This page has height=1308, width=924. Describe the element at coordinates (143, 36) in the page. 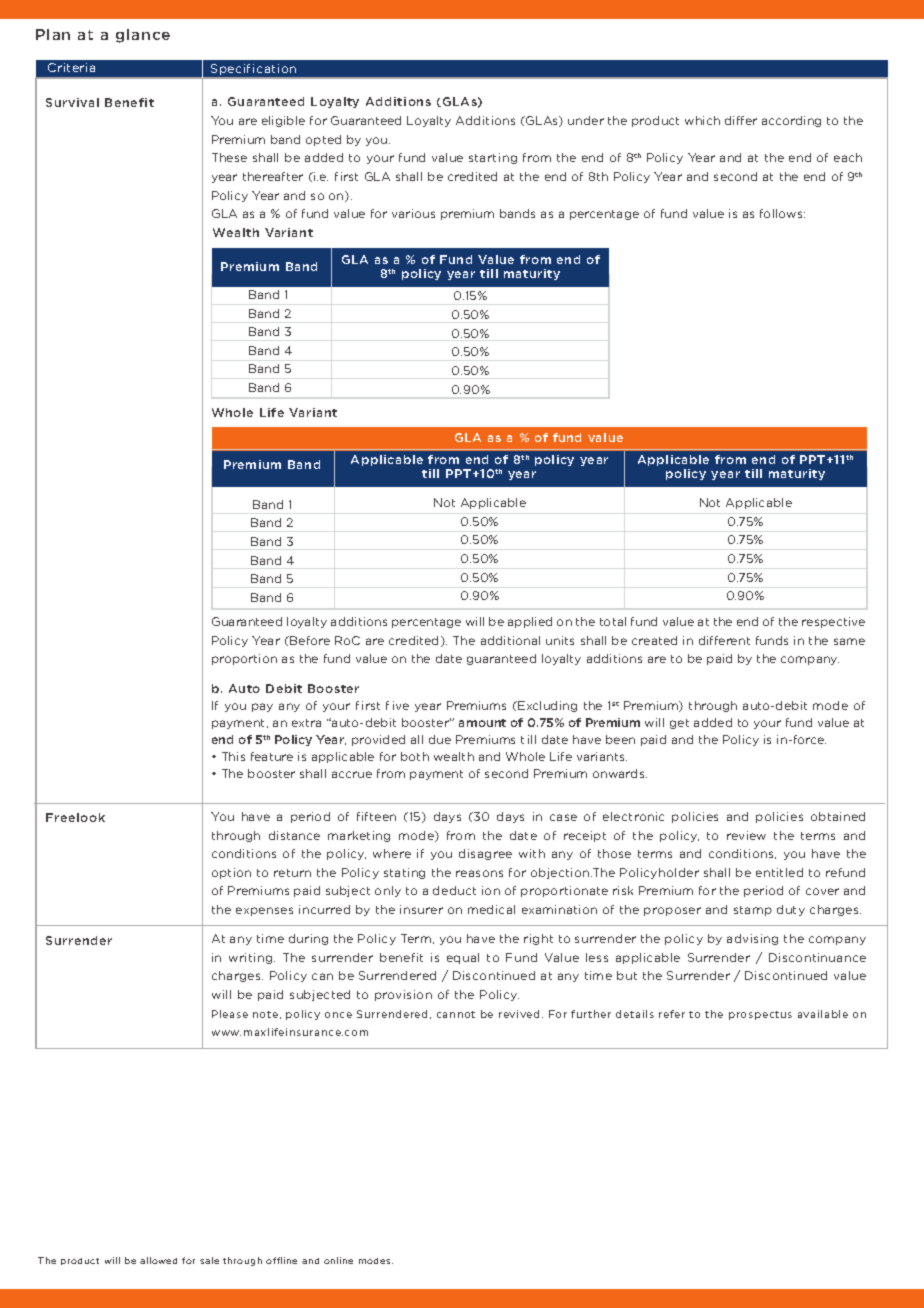

I see `glance` at that location.
